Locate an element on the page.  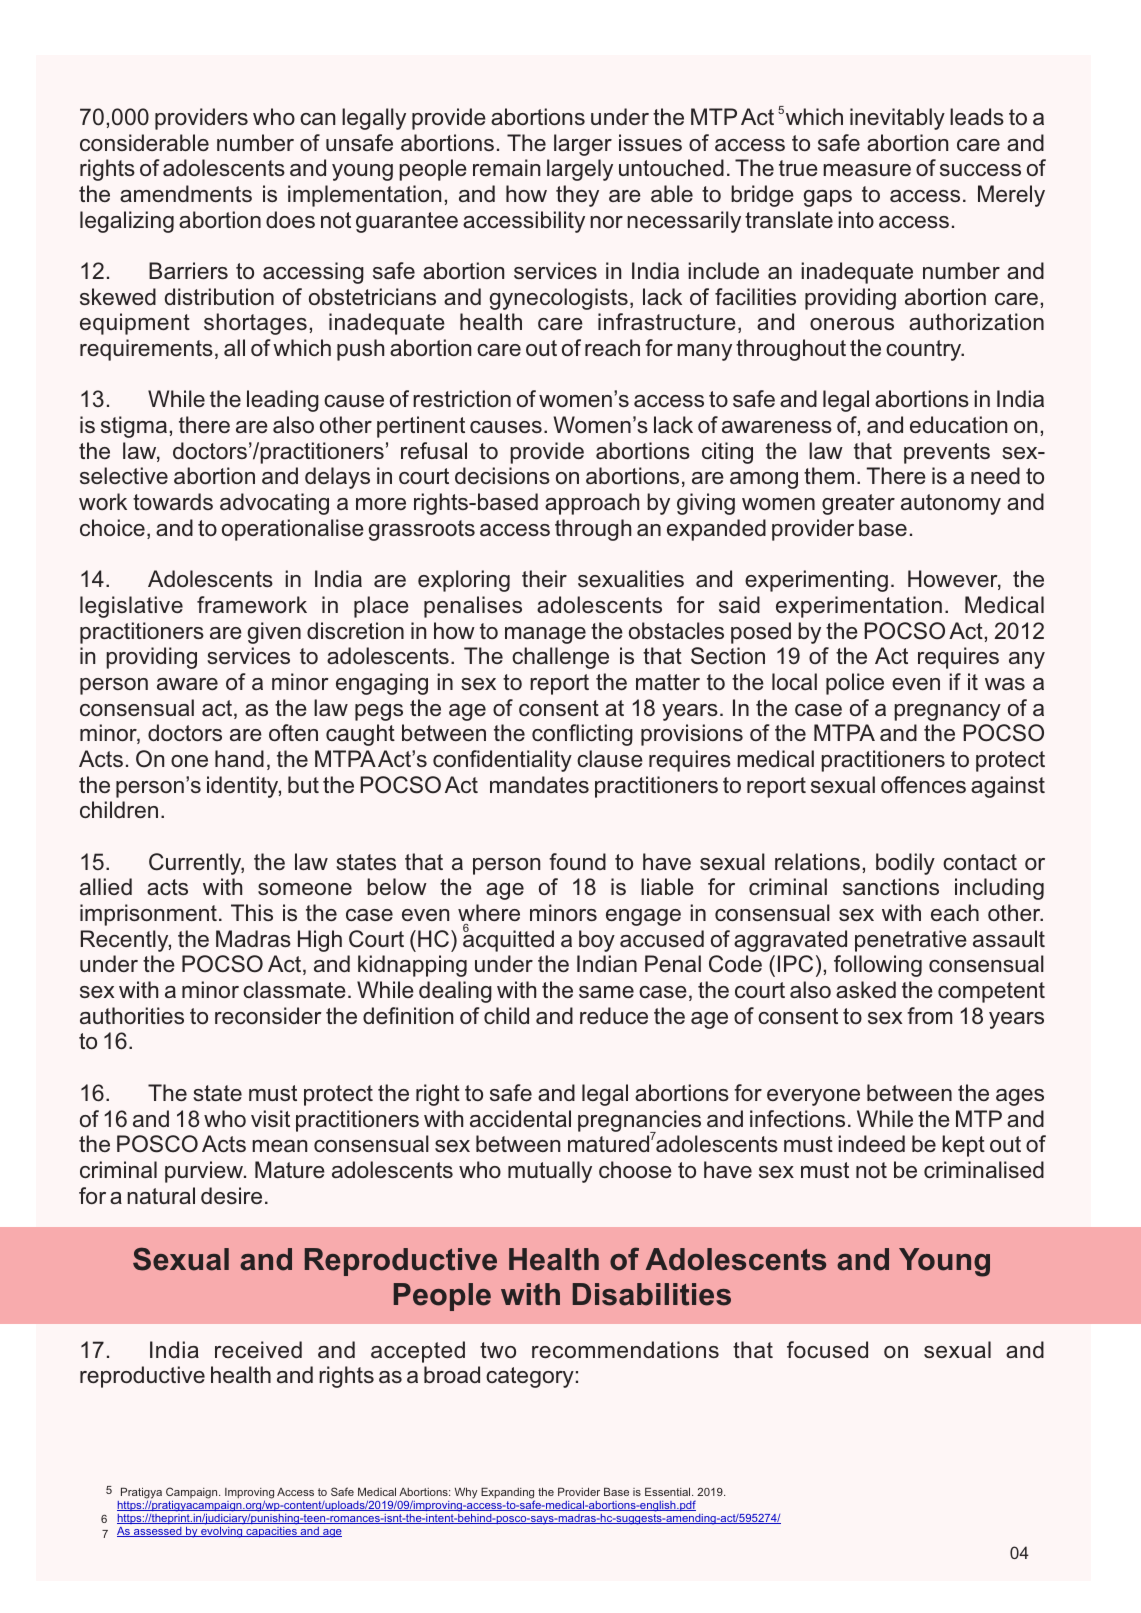
greater is located at coordinates (858, 504).
